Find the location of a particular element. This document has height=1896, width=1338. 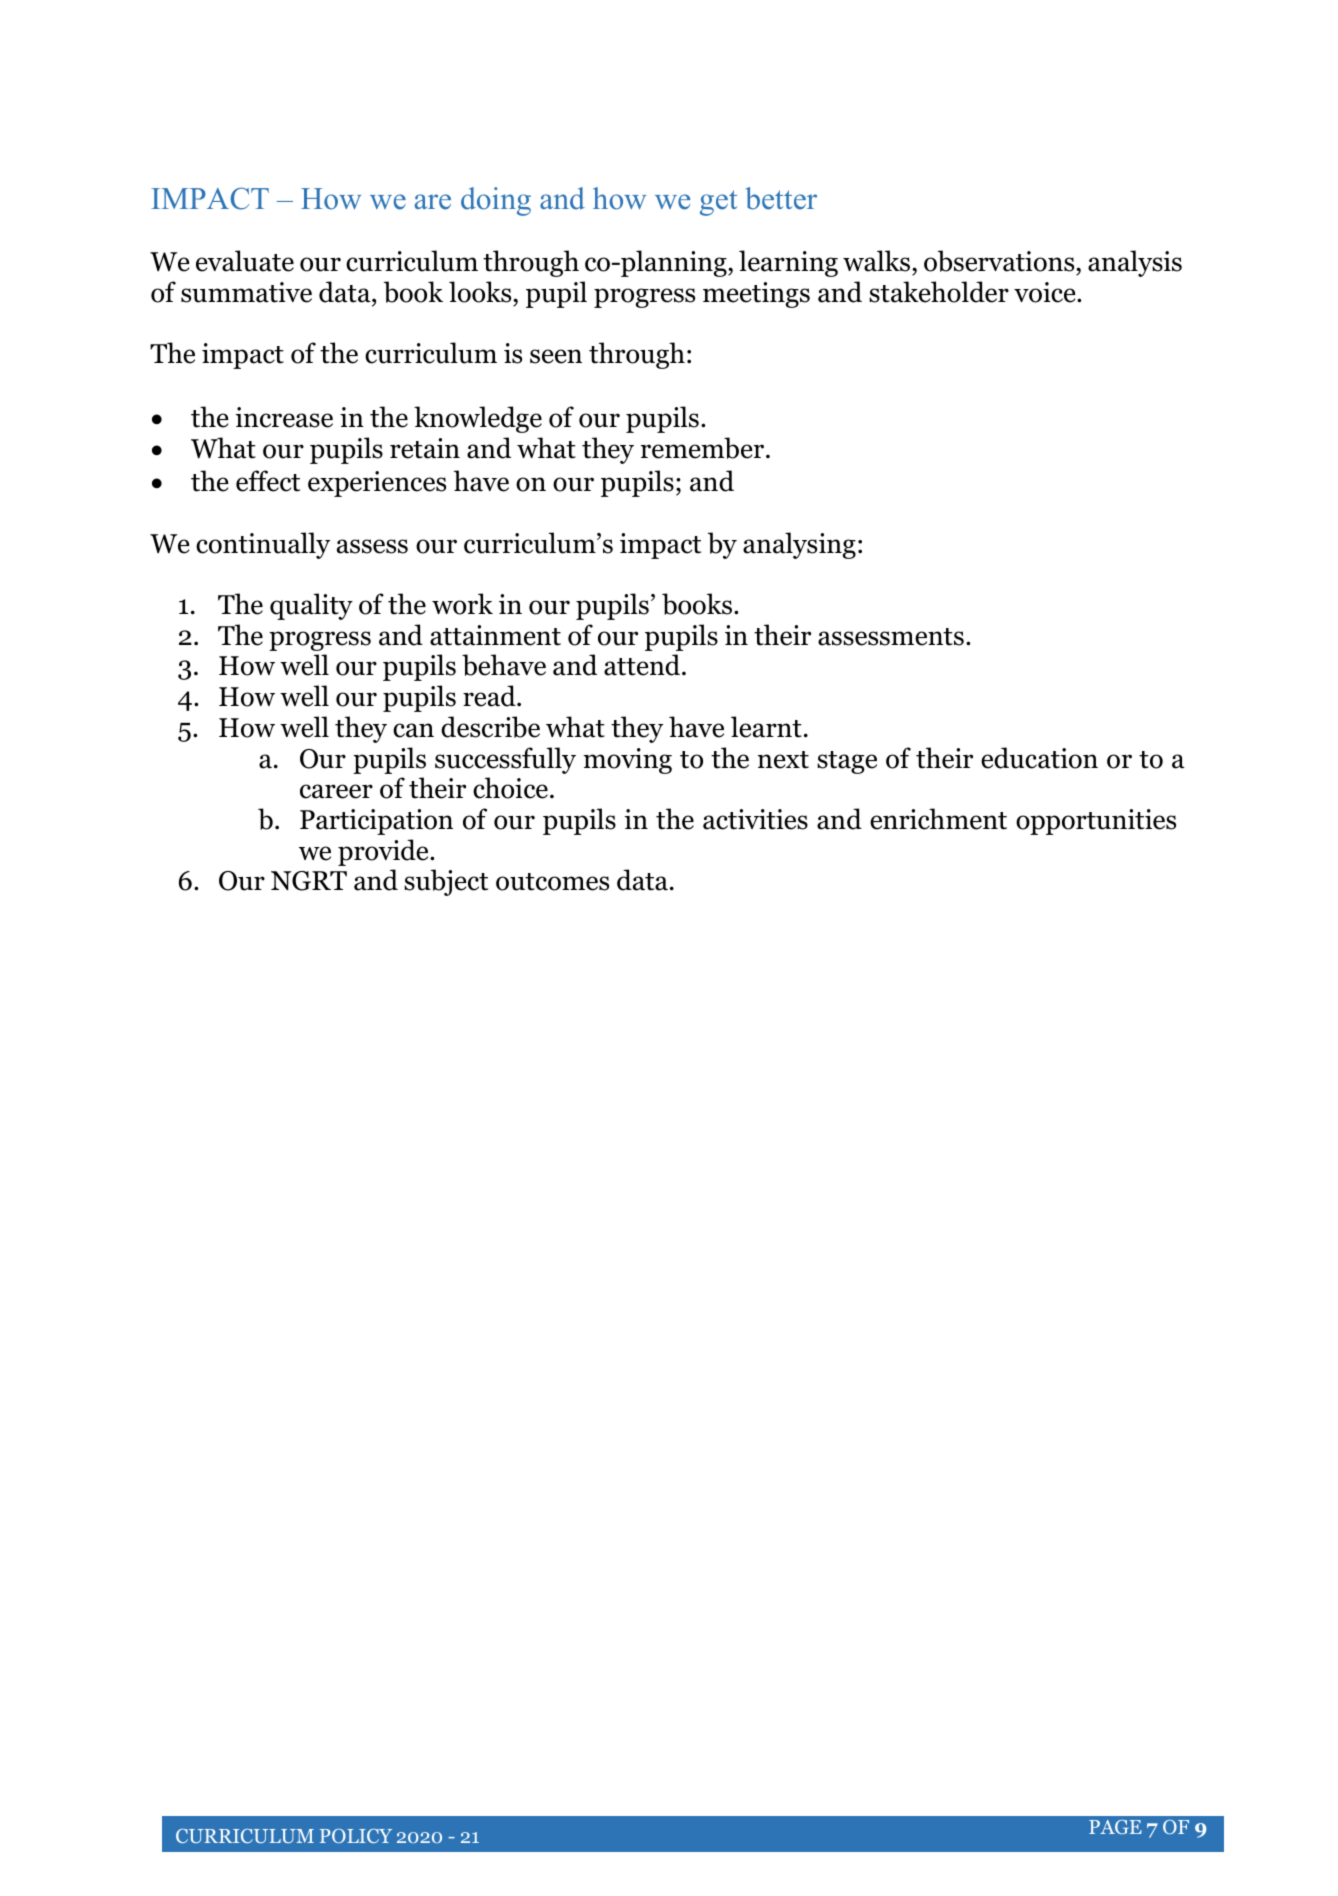

evaluate is located at coordinates (245, 261).
